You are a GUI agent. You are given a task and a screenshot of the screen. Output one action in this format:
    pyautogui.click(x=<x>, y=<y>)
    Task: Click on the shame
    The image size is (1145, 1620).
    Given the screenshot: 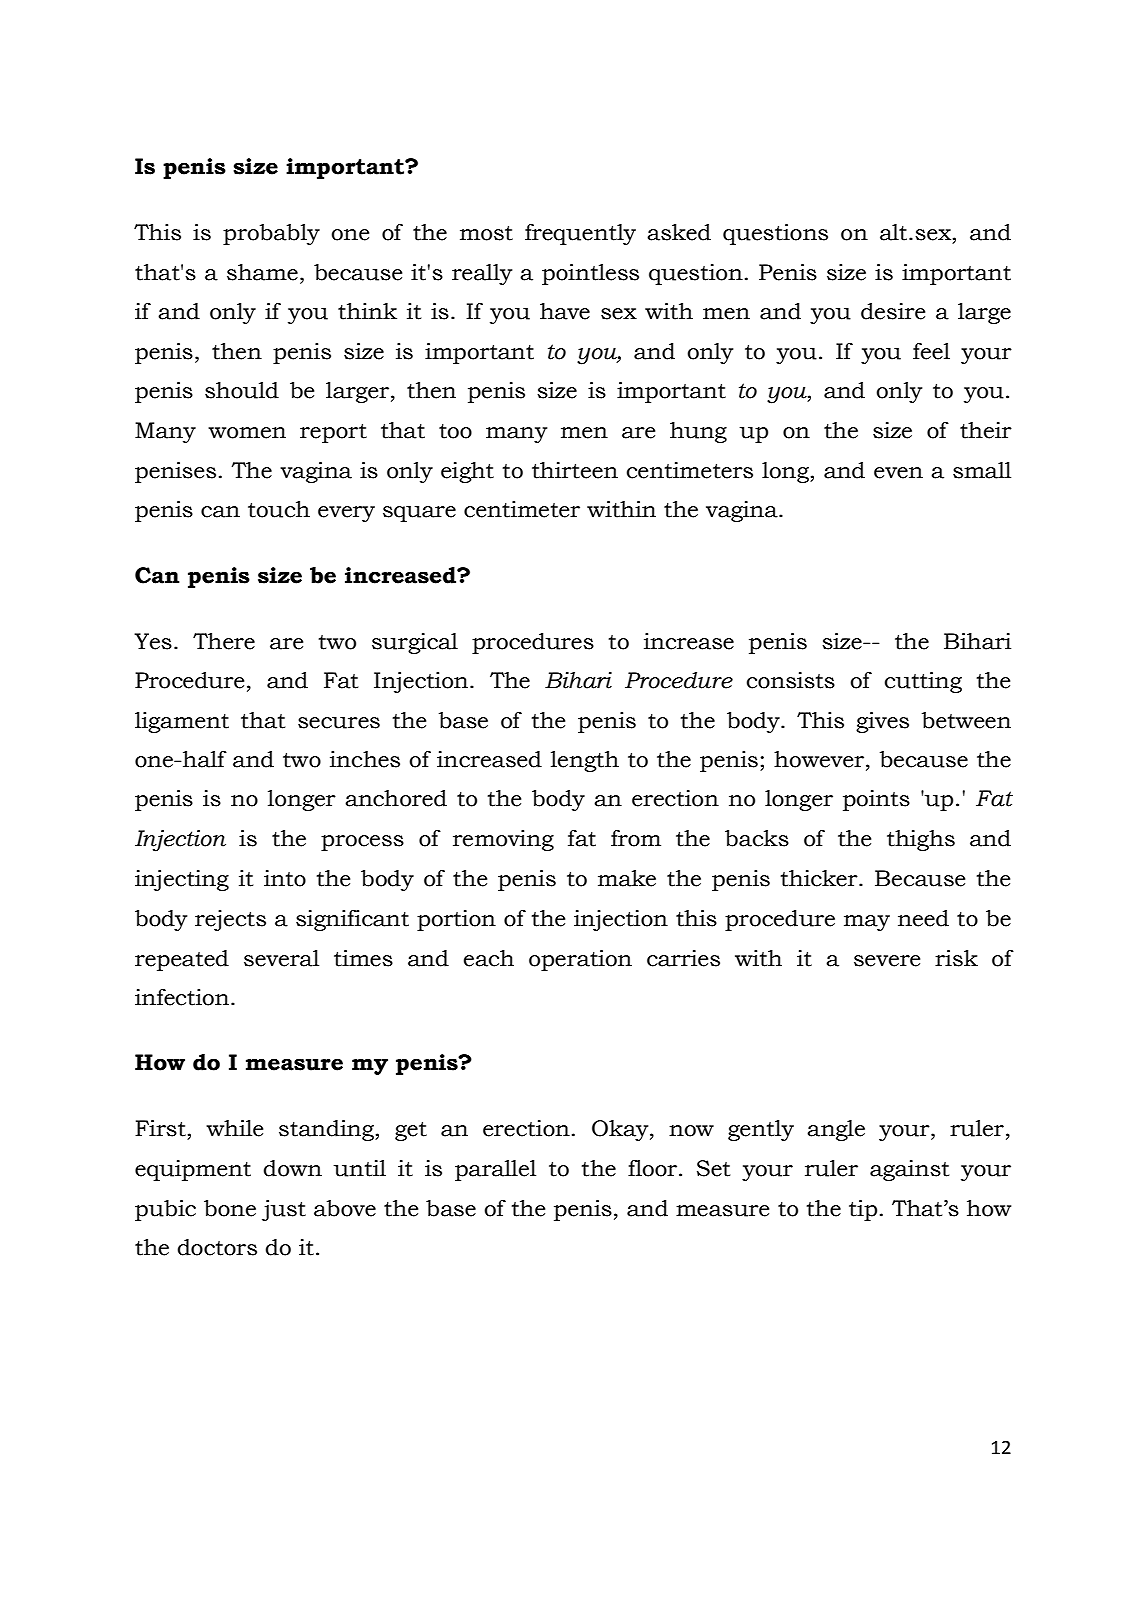 What is the action you would take?
    pyautogui.click(x=262, y=272)
